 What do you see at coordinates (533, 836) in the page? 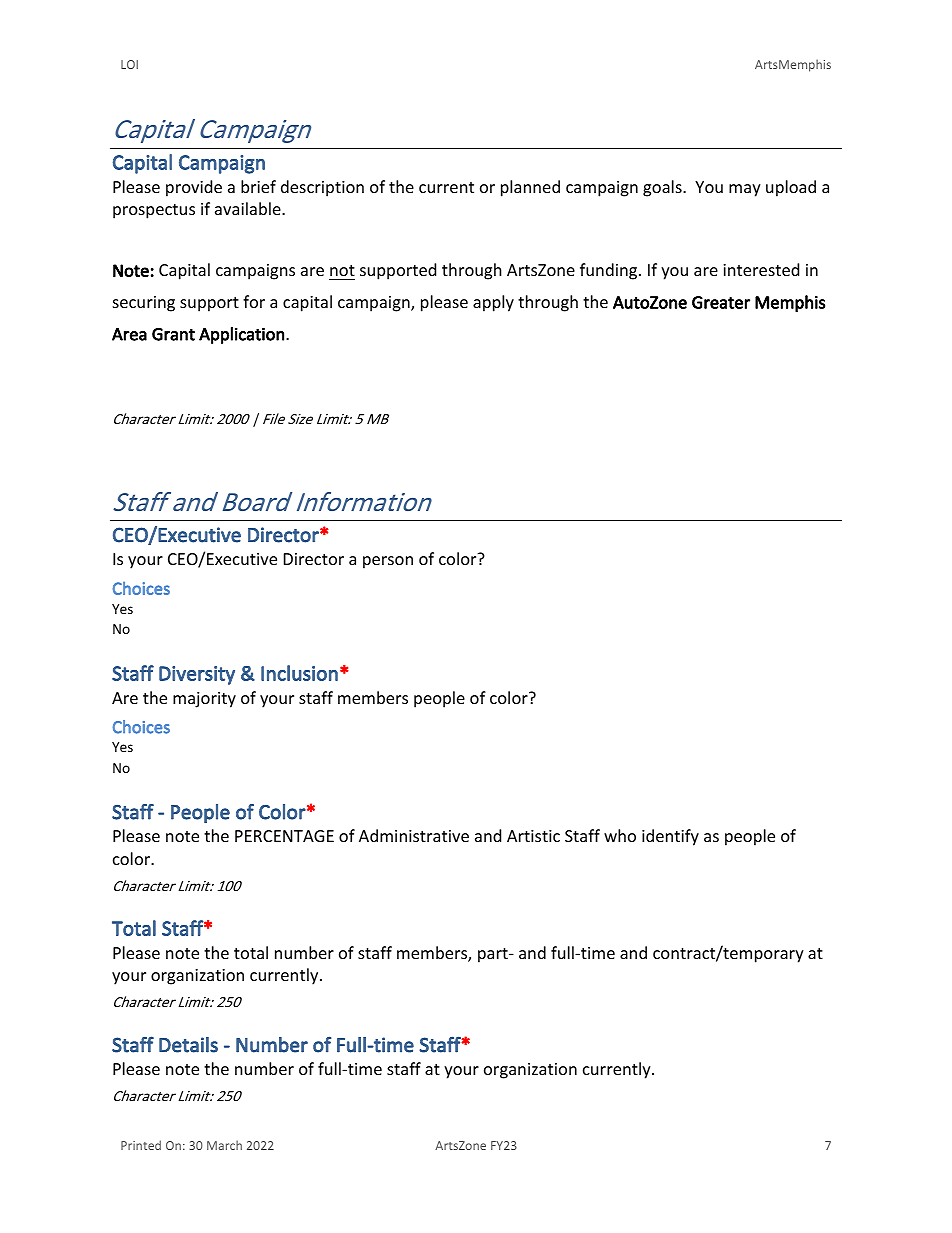
I see `Artistic` at bounding box center [533, 836].
